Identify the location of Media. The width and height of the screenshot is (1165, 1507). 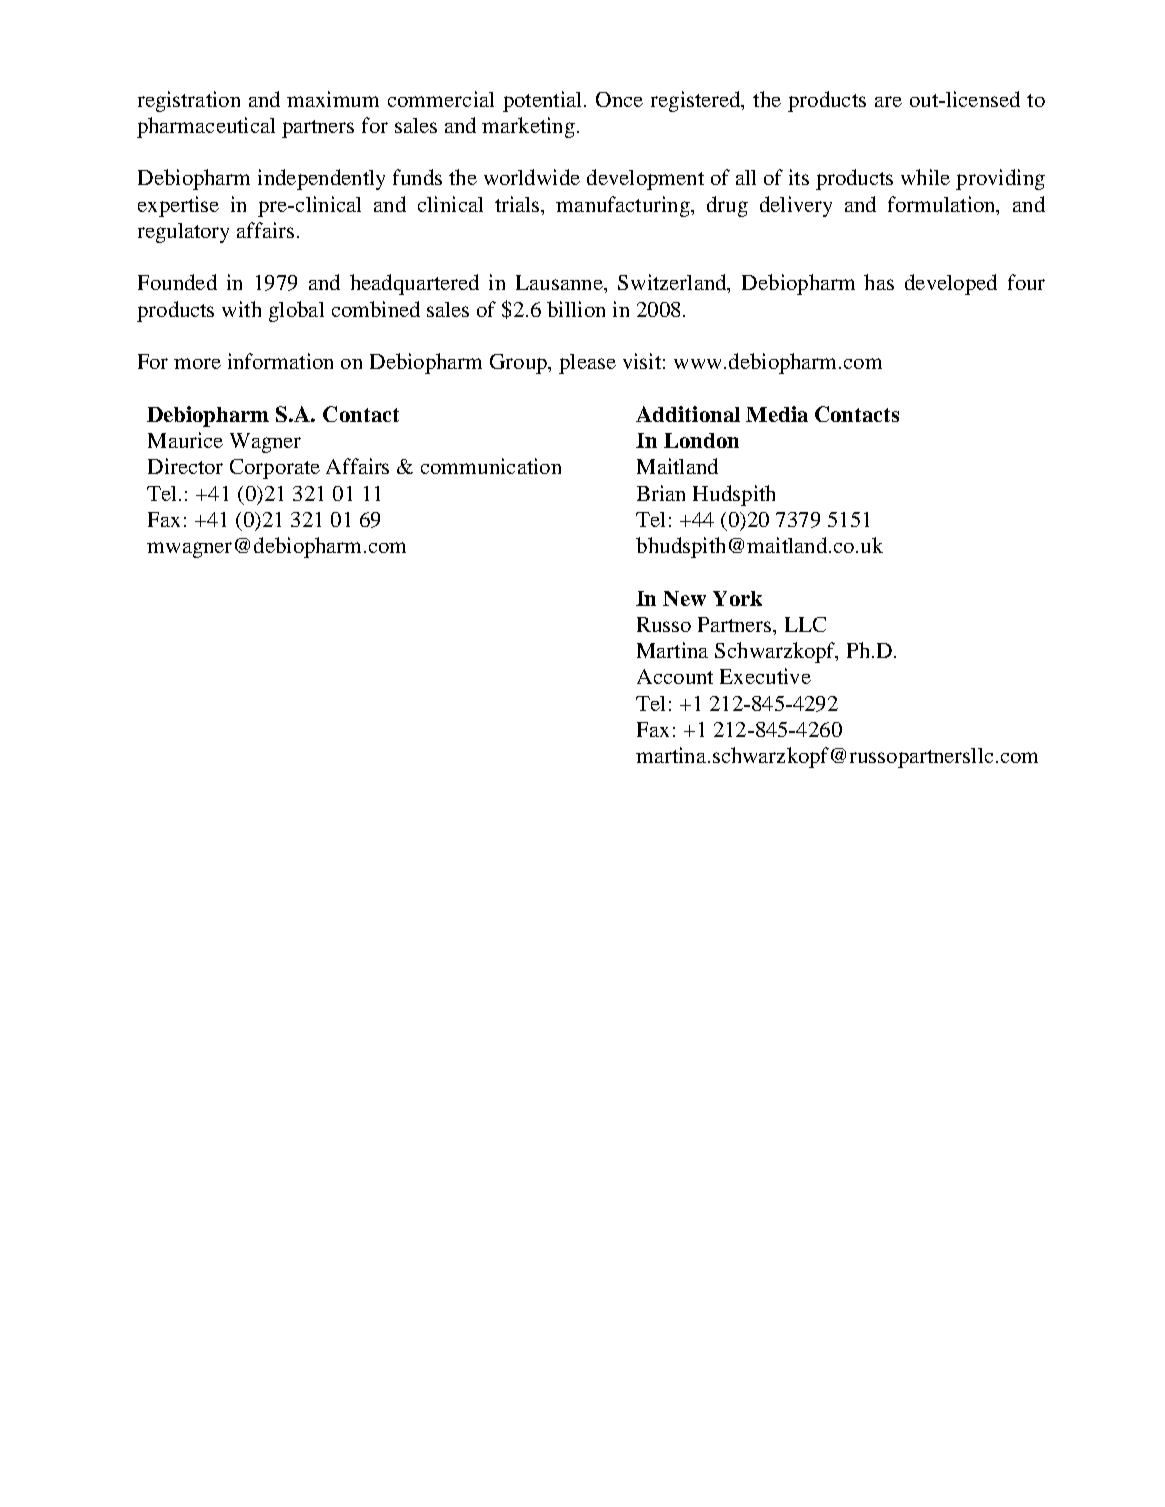
(777, 414).
